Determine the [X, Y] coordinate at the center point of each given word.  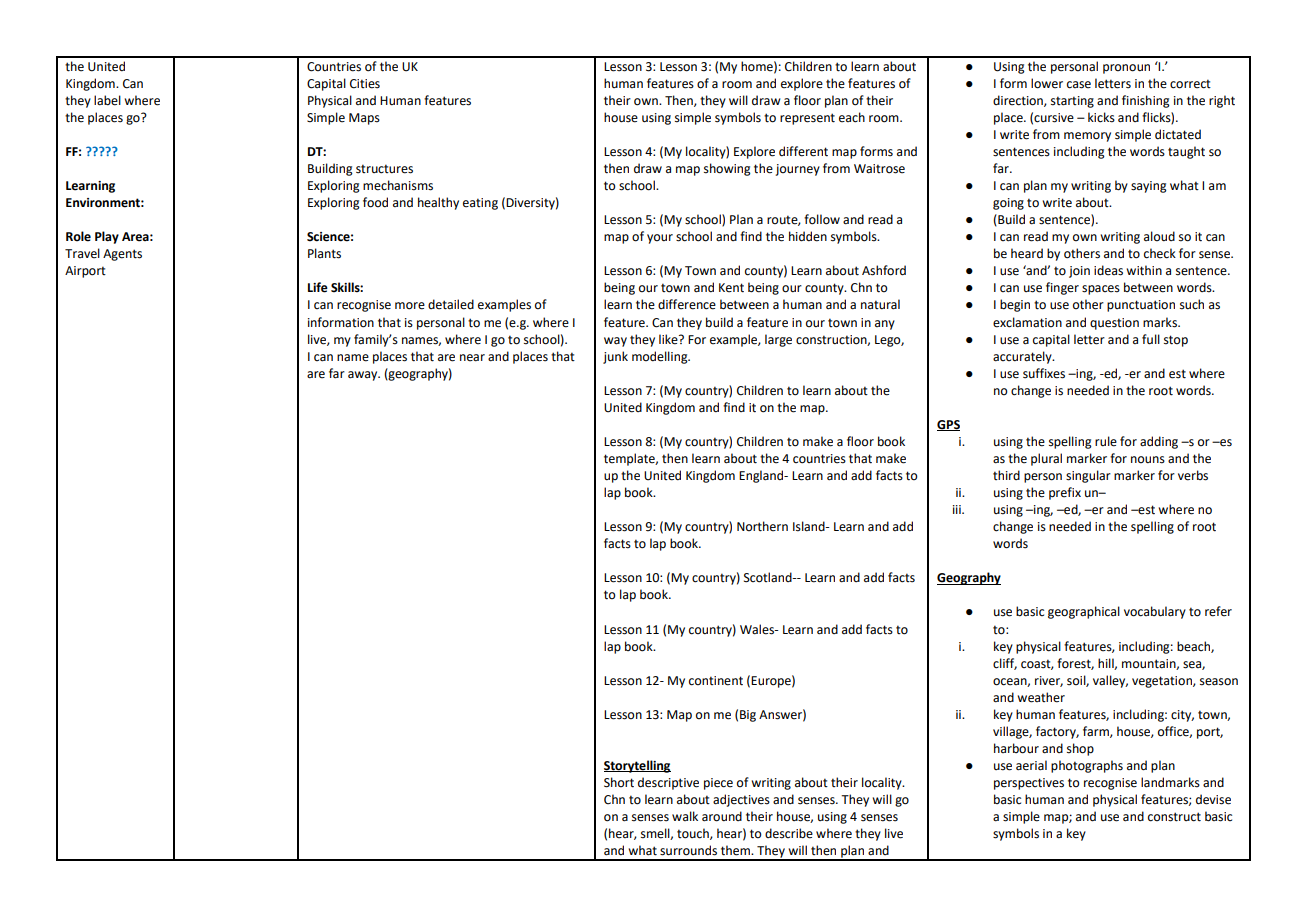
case [1079, 85]
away [364, 376]
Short [619, 782]
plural [1046, 459]
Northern [762, 526]
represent [807, 119]
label [107, 100]
